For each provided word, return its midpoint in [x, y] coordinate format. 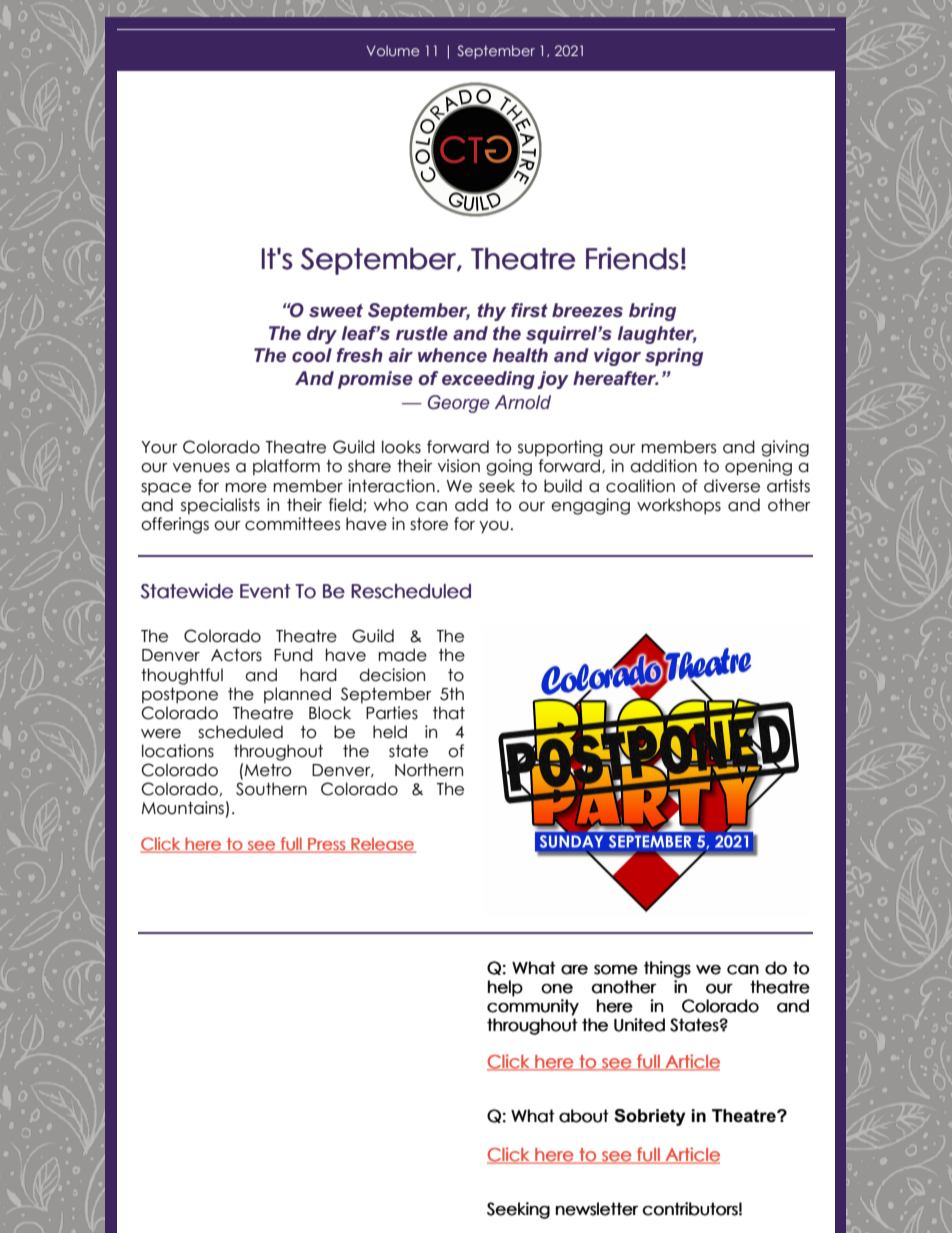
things [667, 969]
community [533, 1007]
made [402, 655]
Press [326, 845]
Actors [236, 655]
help [505, 988]
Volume [393, 50]
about [584, 1116]
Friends [632, 258]
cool [312, 355]
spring [674, 357]
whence [452, 355]
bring [652, 312]
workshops [679, 506]
